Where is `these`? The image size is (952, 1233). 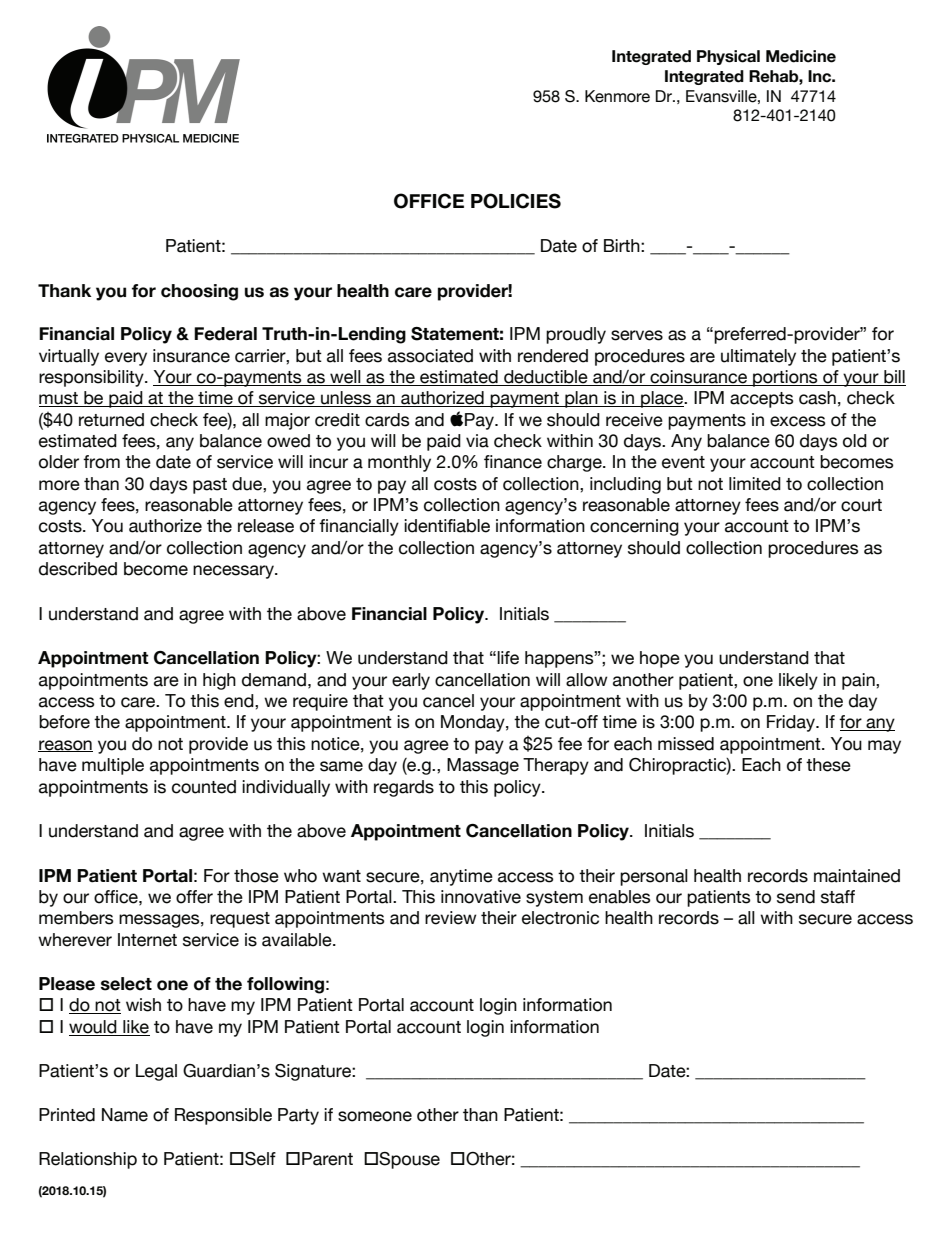 these is located at coordinates (828, 765).
